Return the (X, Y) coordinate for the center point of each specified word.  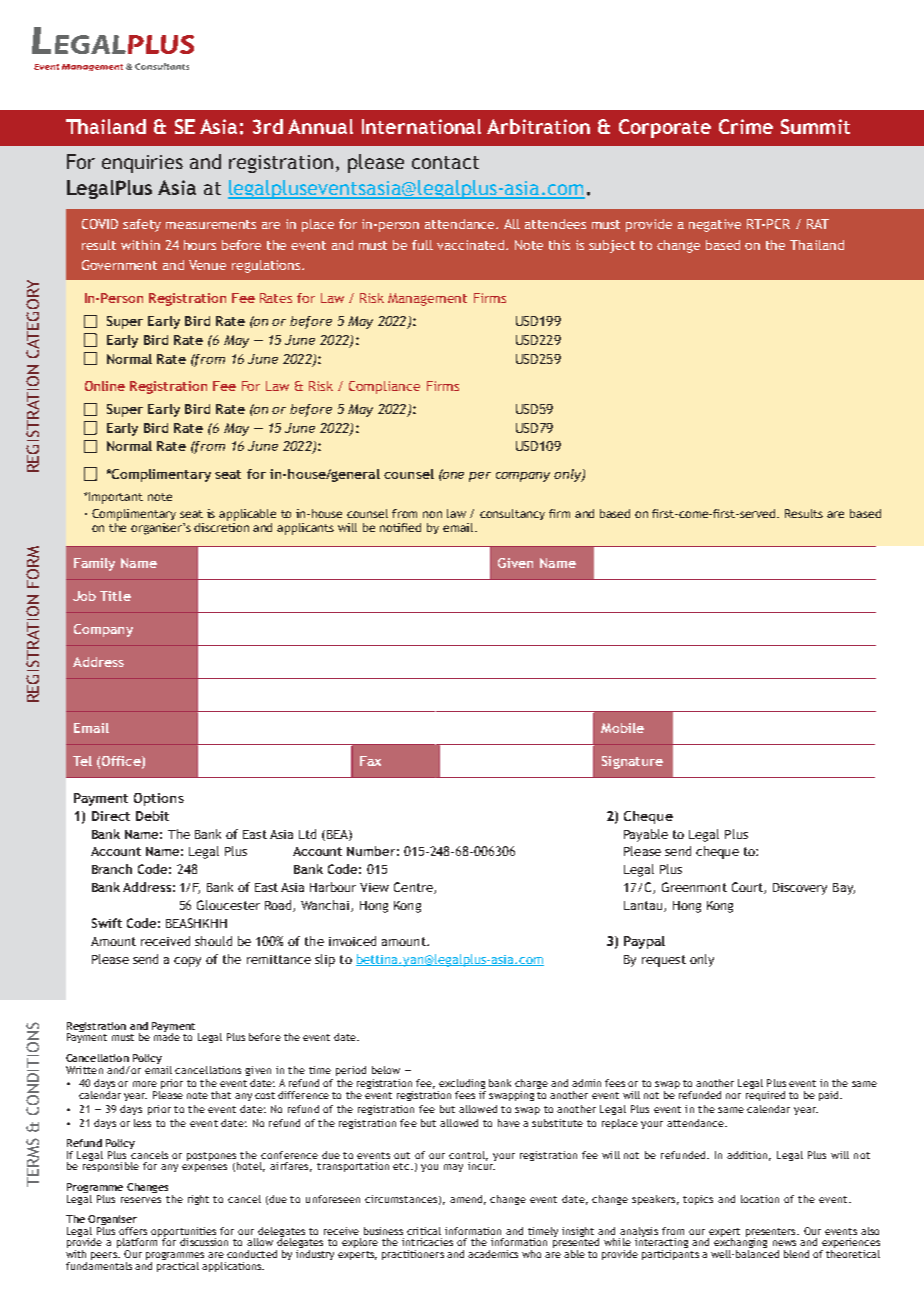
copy (187, 962)
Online (105, 386)
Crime (746, 126)
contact (445, 162)
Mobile (622, 728)
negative (715, 225)
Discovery (800, 889)
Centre (414, 888)
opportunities (183, 1233)
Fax (370, 761)
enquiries (142, 164)
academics (493, 1254)
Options (159, 799)
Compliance (384, 387)
